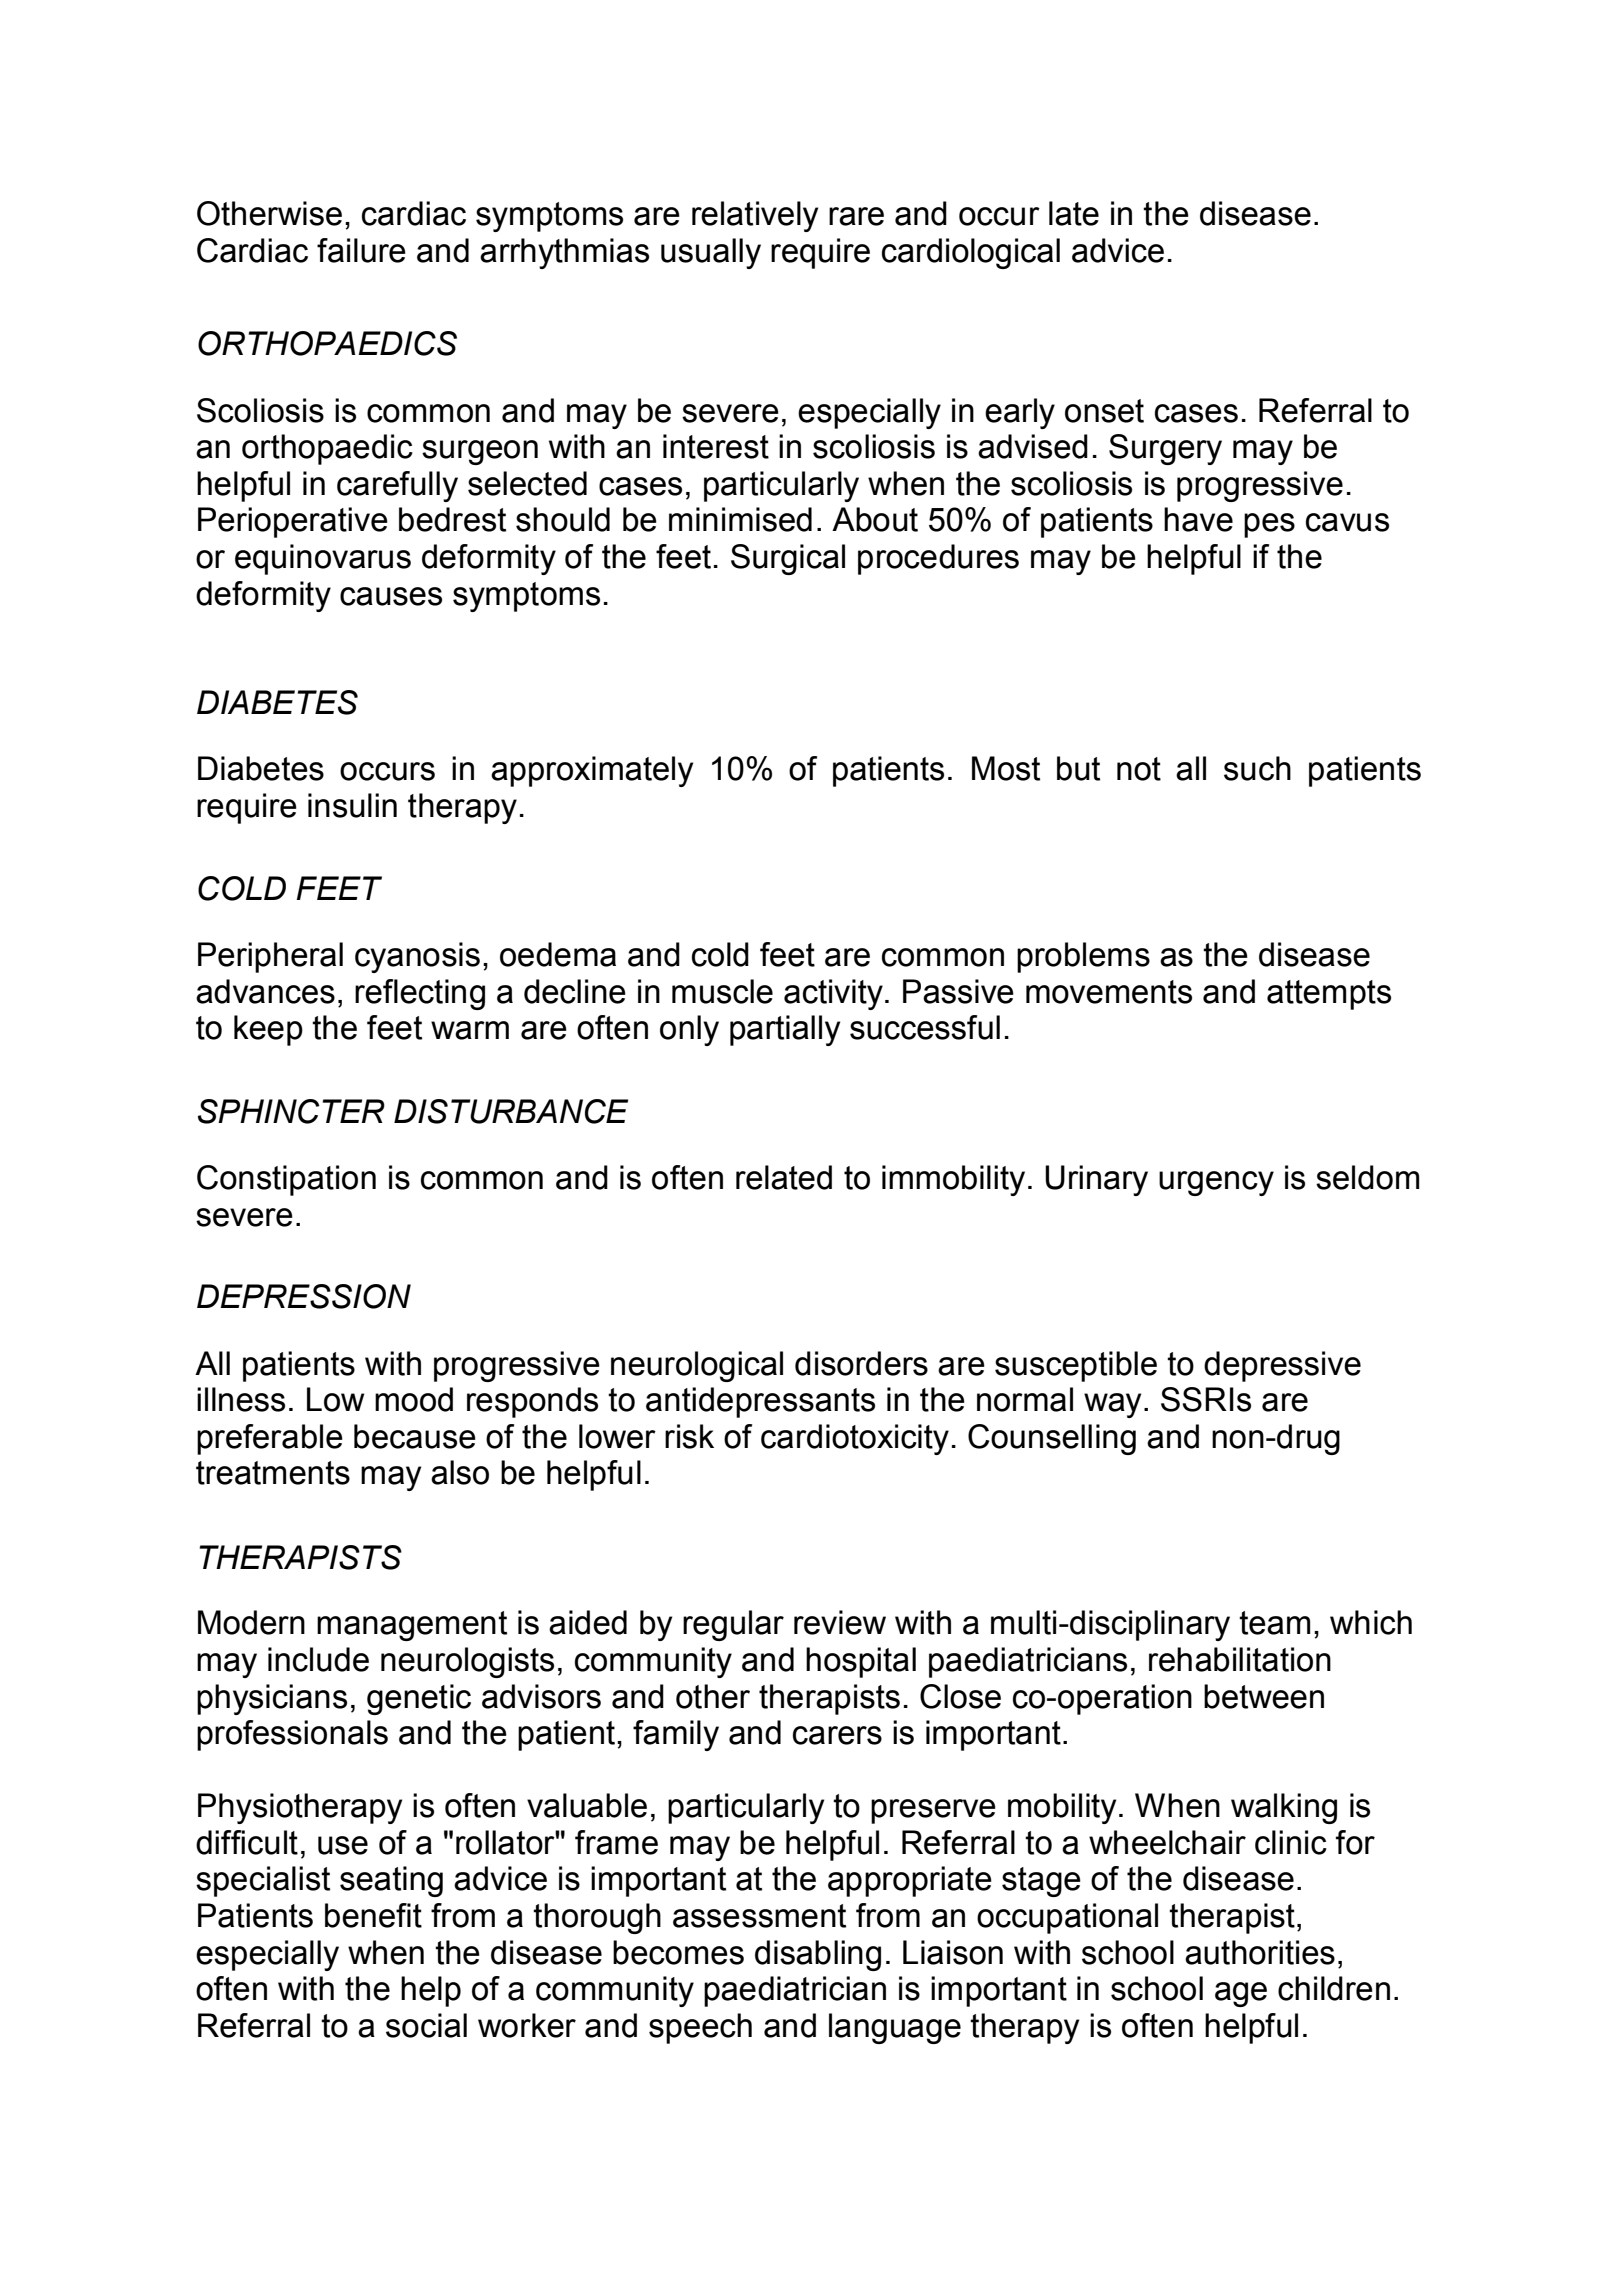 This document has width=1617, height=2289. I want to click on activity, so click(833, 994).
